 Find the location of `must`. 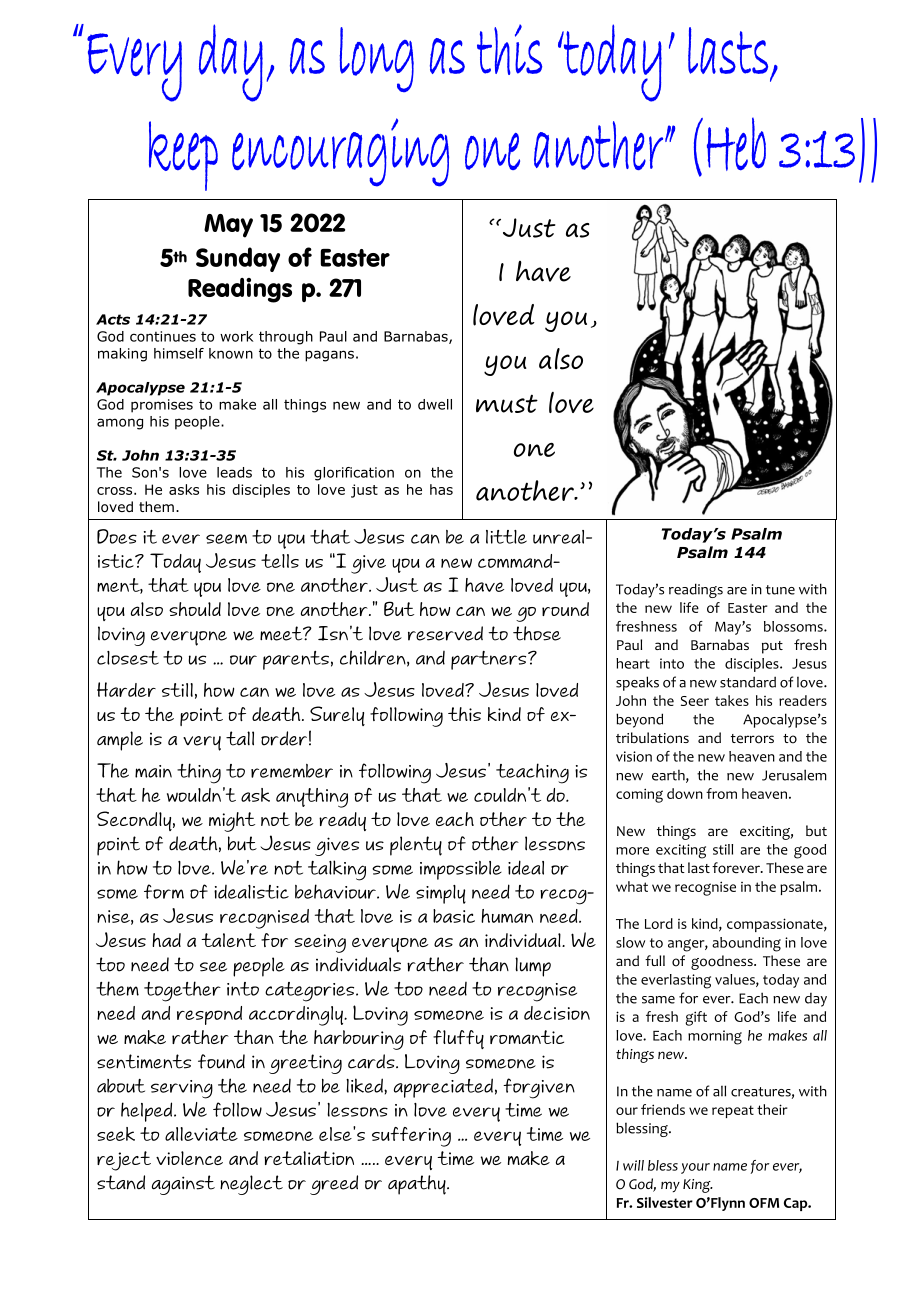

must is located at coordinates (507, 403).
